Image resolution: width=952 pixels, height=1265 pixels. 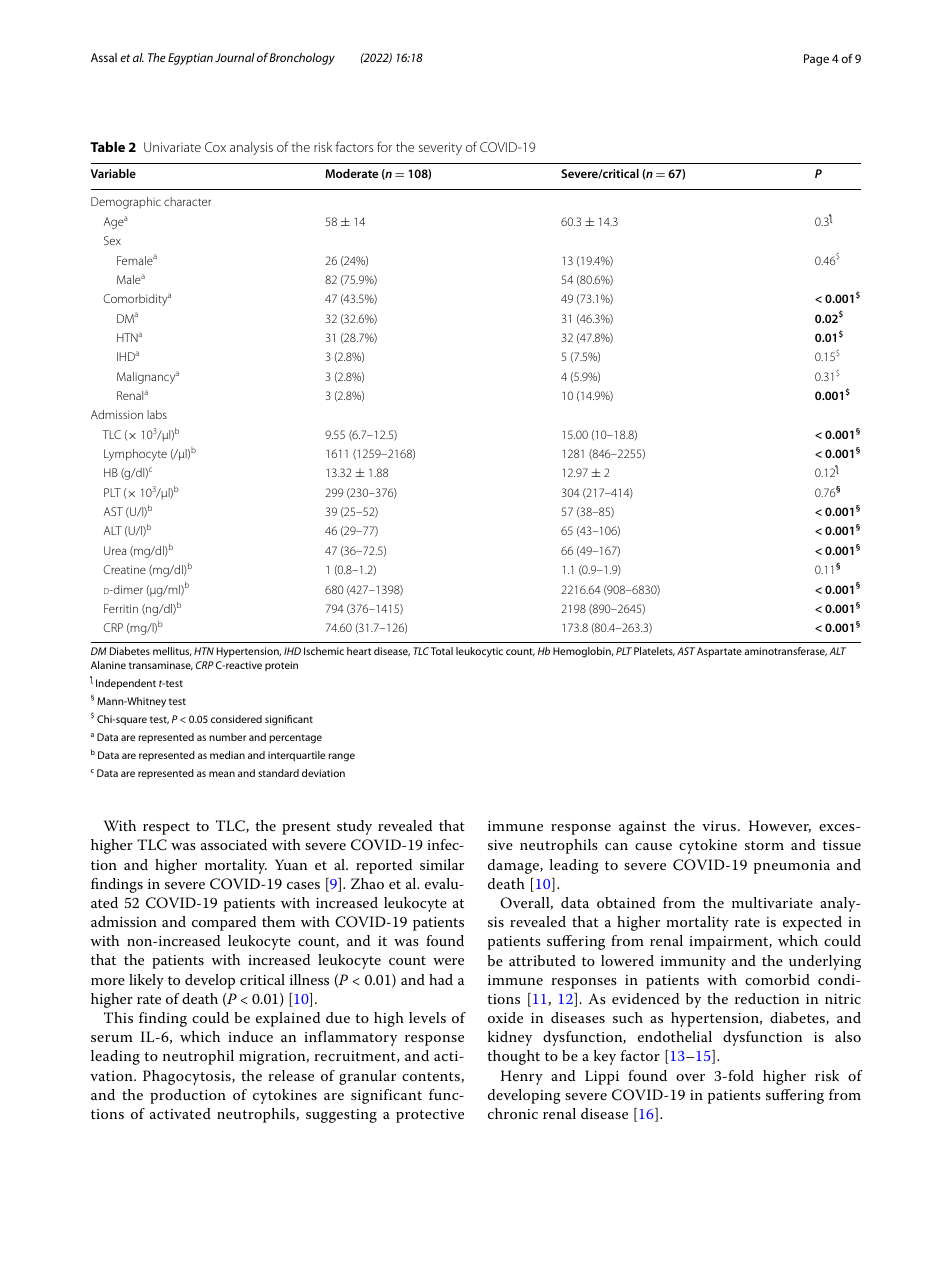 I want to click on multivariate, so click(x=772, y=902).
